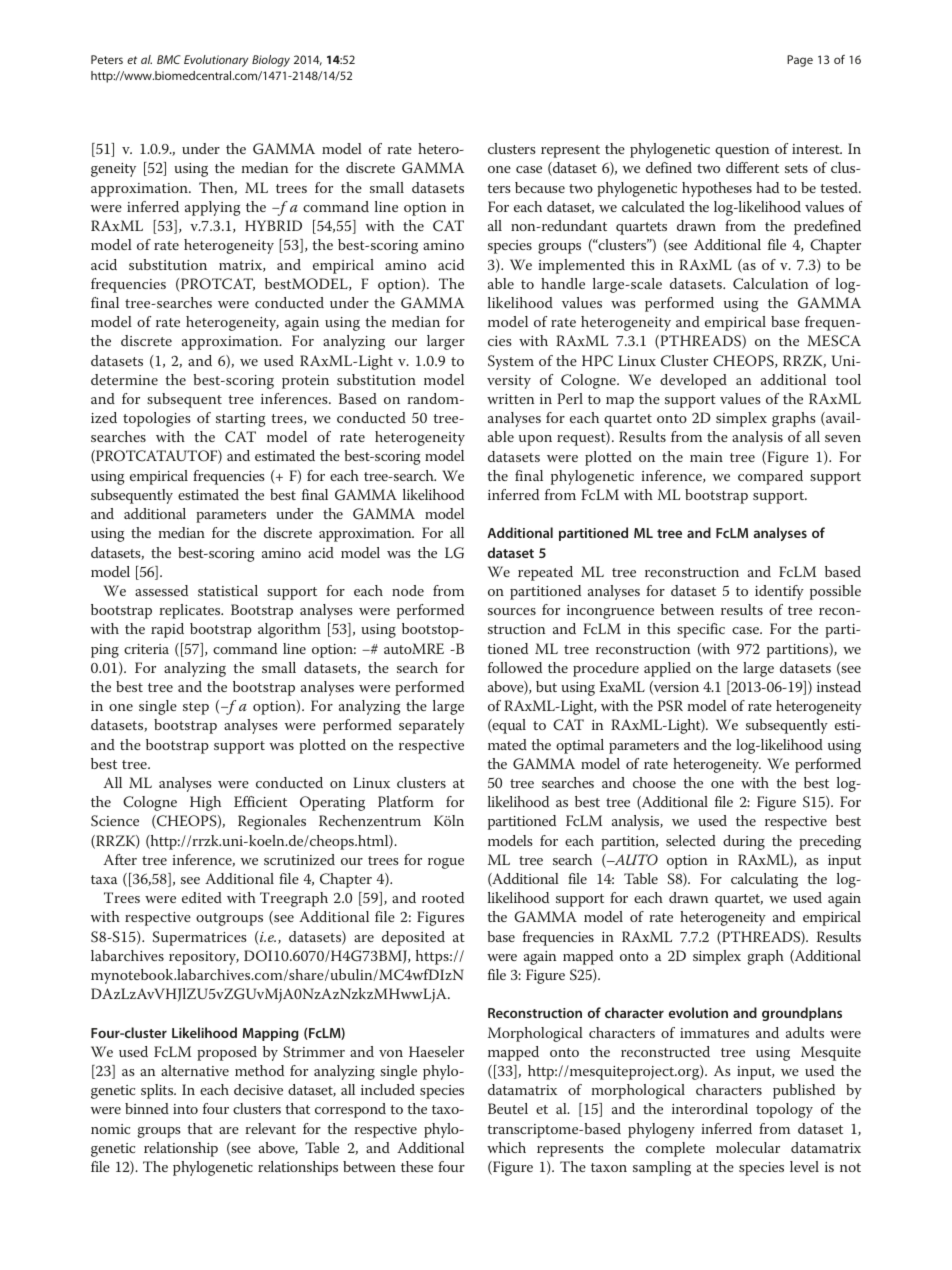 This page has height=1270, width=952. What do you see at coordinates (169, 59) in the page?
I see `BMC` at bounding box center [169, 59].
